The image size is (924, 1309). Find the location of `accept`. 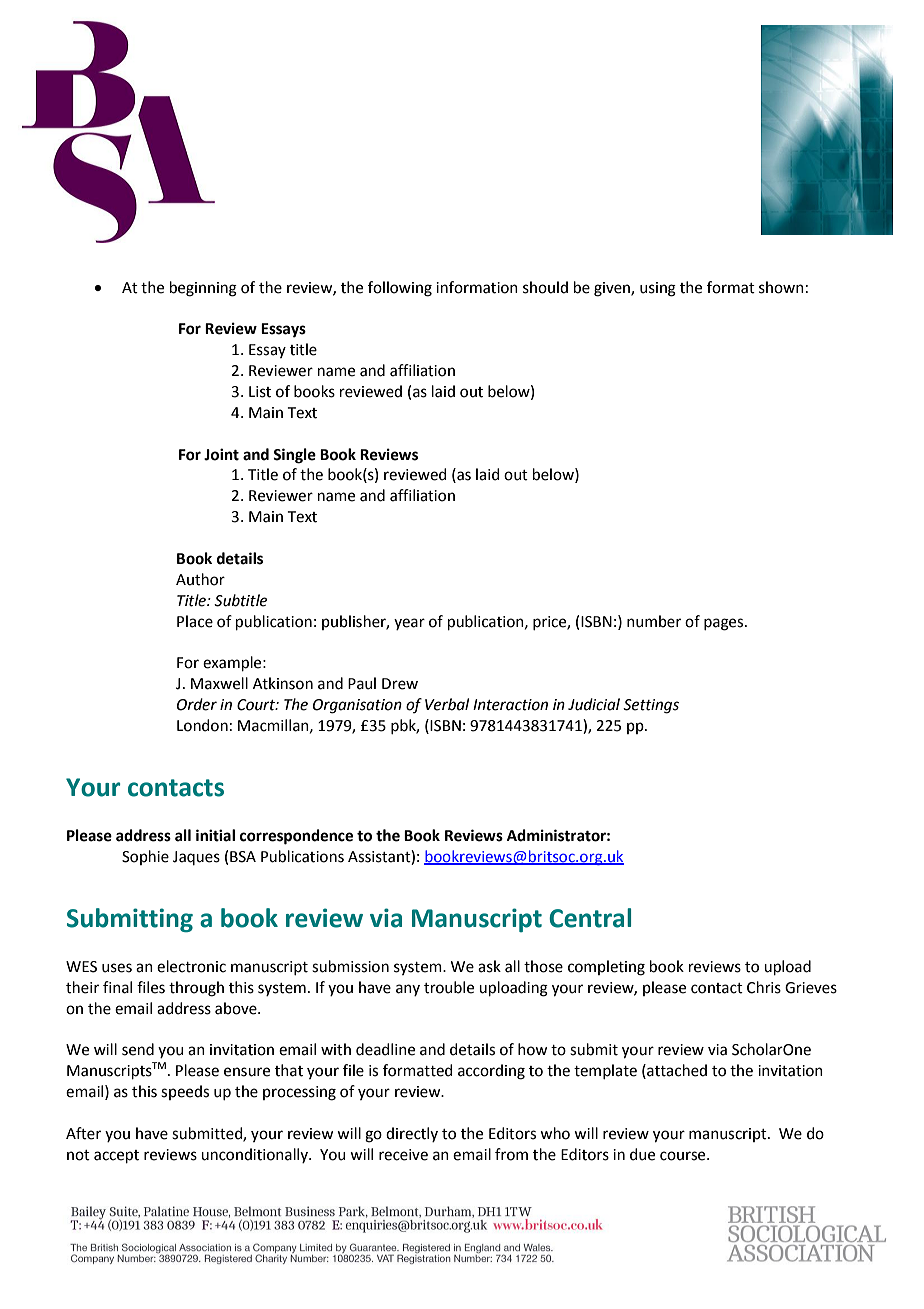

accept is located at coordinates (116, 1156).
